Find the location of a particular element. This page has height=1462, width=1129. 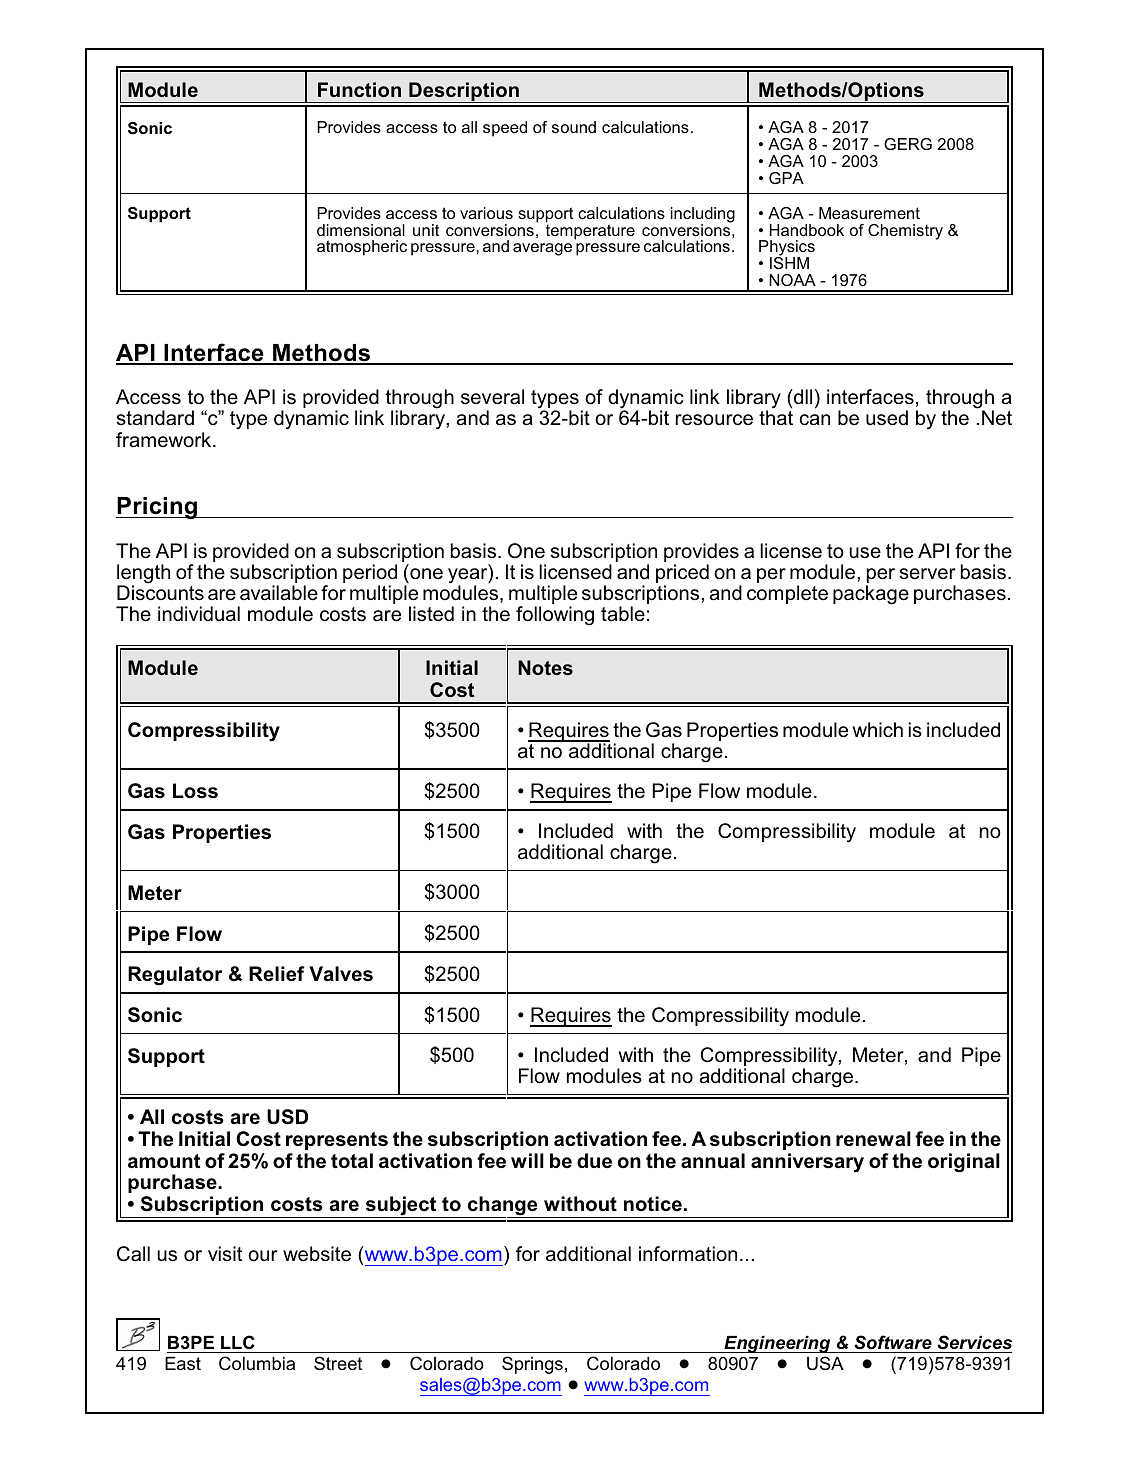

sound is located at coordinates (574, 127).
